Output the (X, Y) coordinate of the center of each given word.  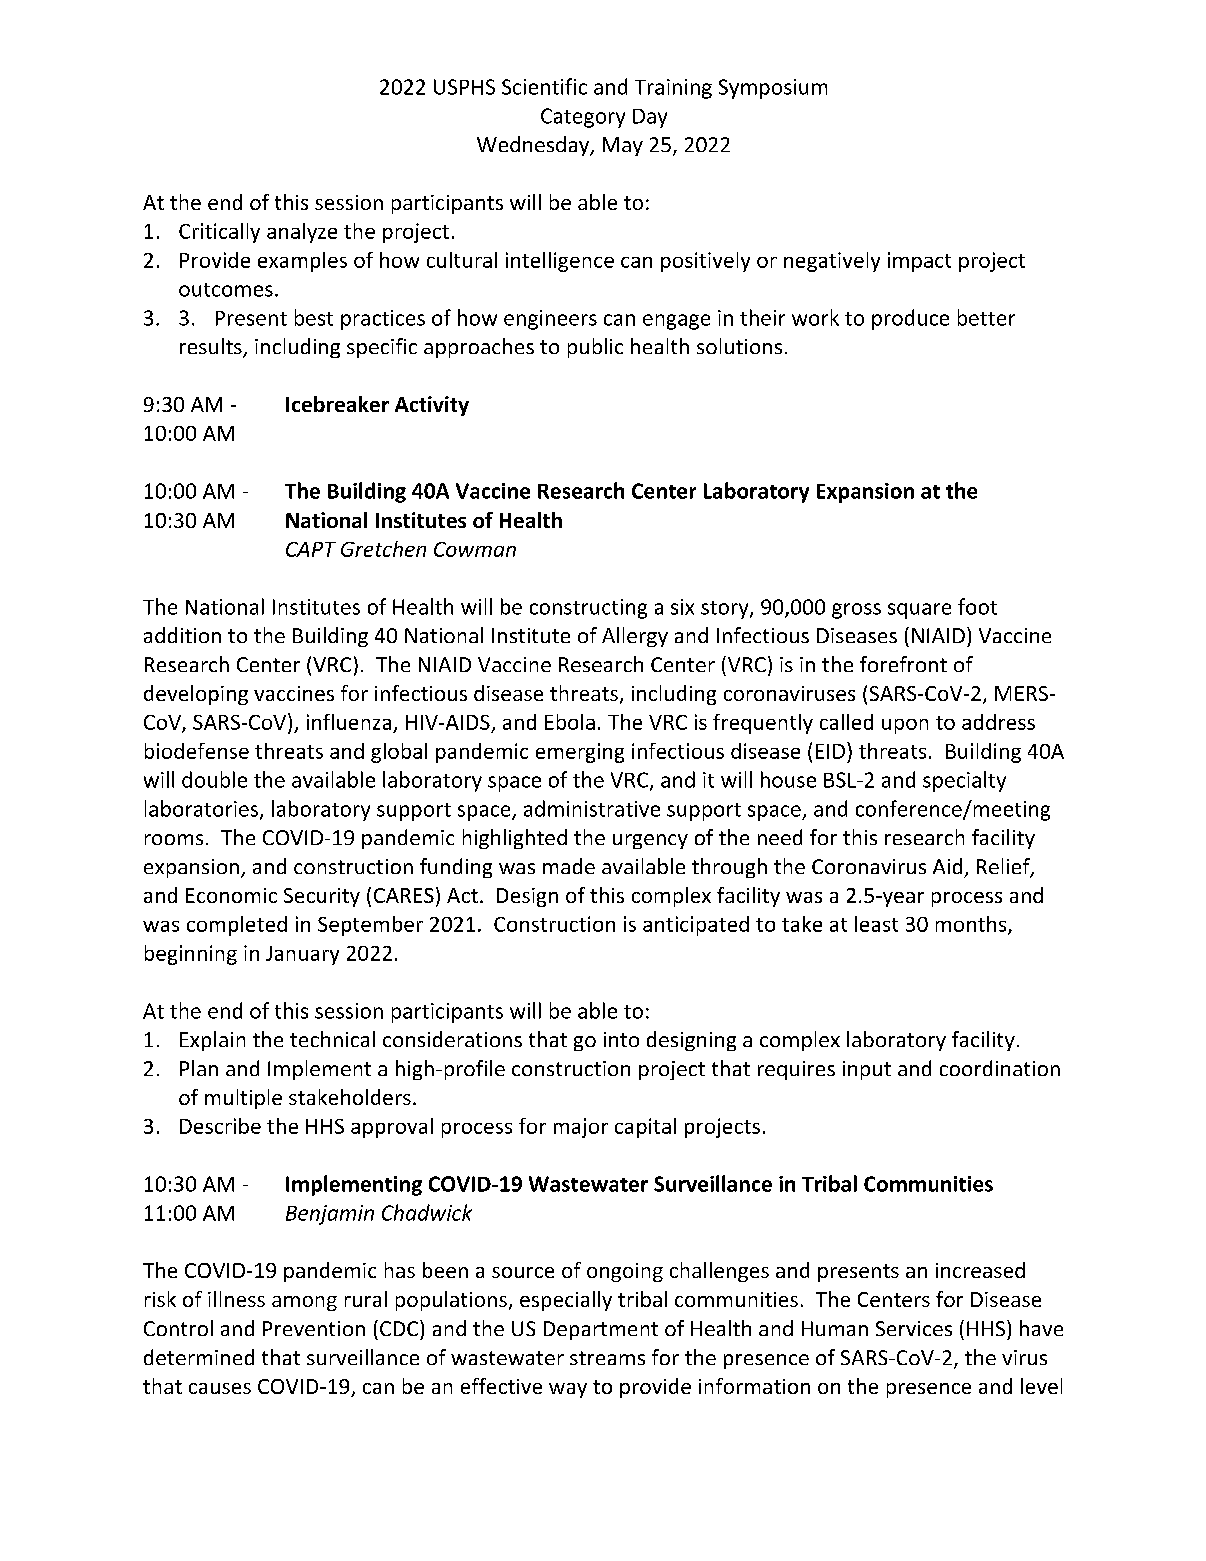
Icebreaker (337, 404)
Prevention (314, 1328)
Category (583, 118)
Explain (212, 1041)
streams (607, 1358)
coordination (1000, 1068)
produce (910, 319)
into (621, 1039)
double (214, 779)
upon (905, 726)
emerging (580, 753)
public (595, 348)
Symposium (773, 89)
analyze (302, 233)
